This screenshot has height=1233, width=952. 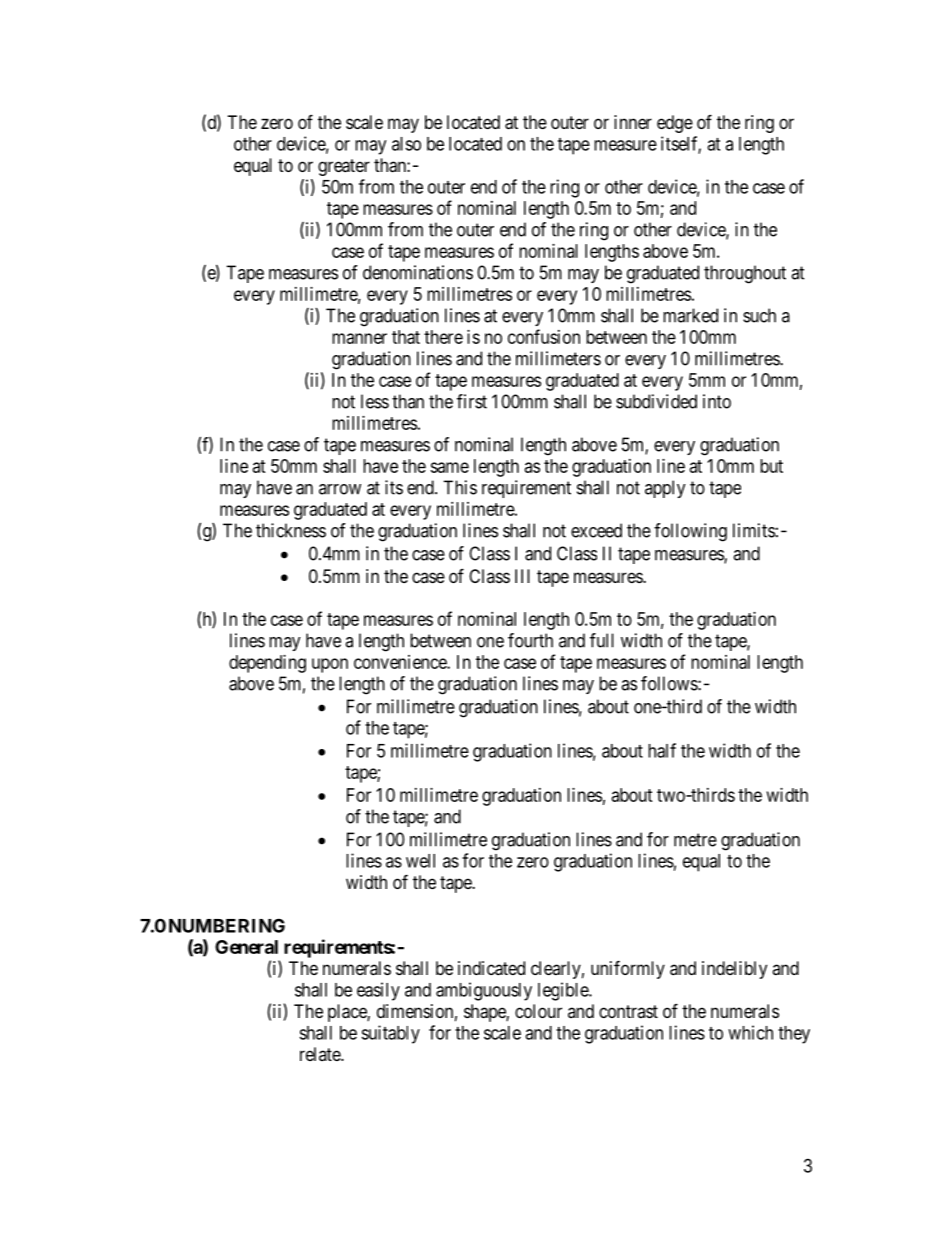 What do you see at coordinates (538, 1011) in the screenshot?
I see `colour` at bounding box center [538, 1011].
